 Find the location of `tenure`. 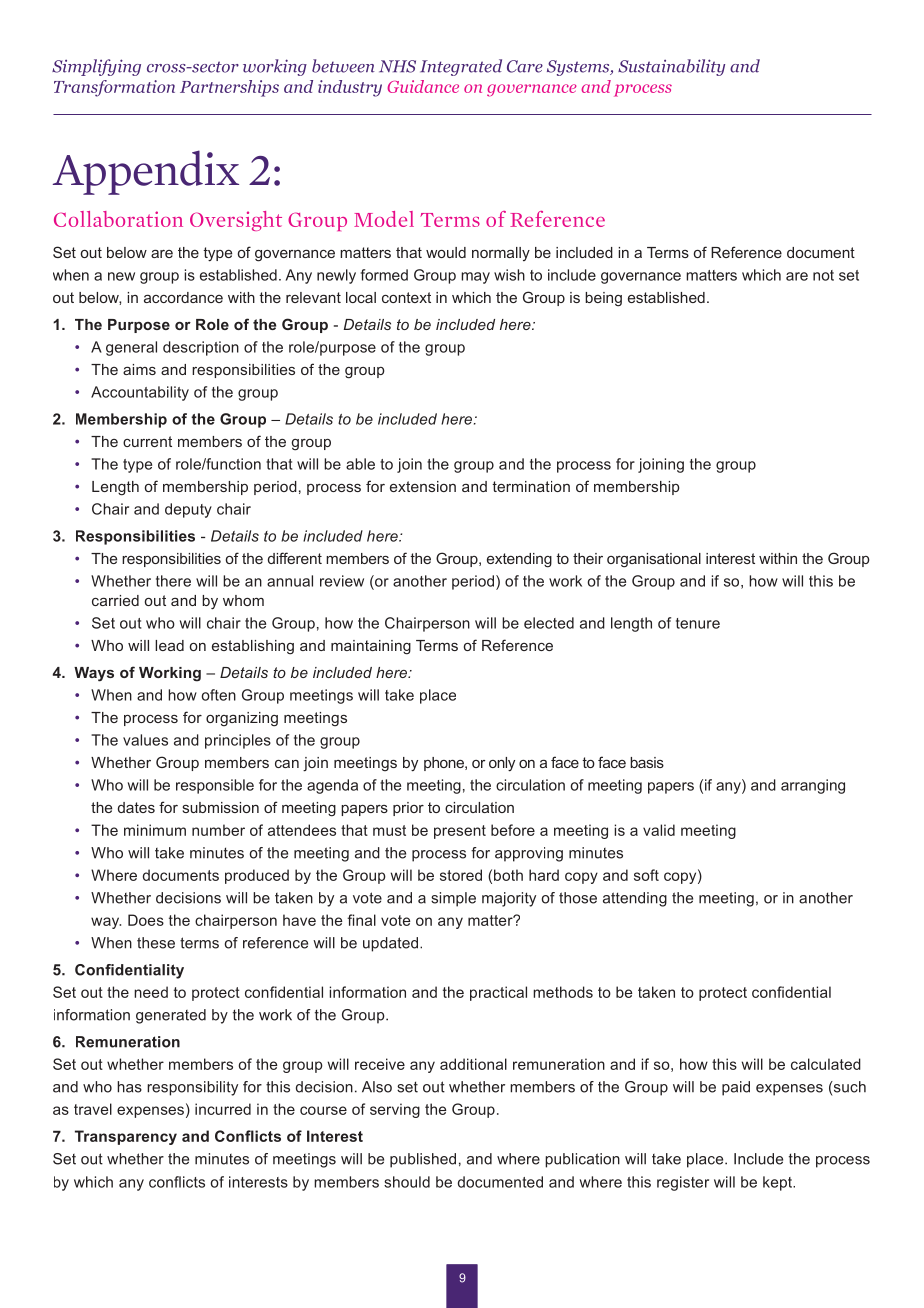

tenure is located at coordinates (698, 623).
